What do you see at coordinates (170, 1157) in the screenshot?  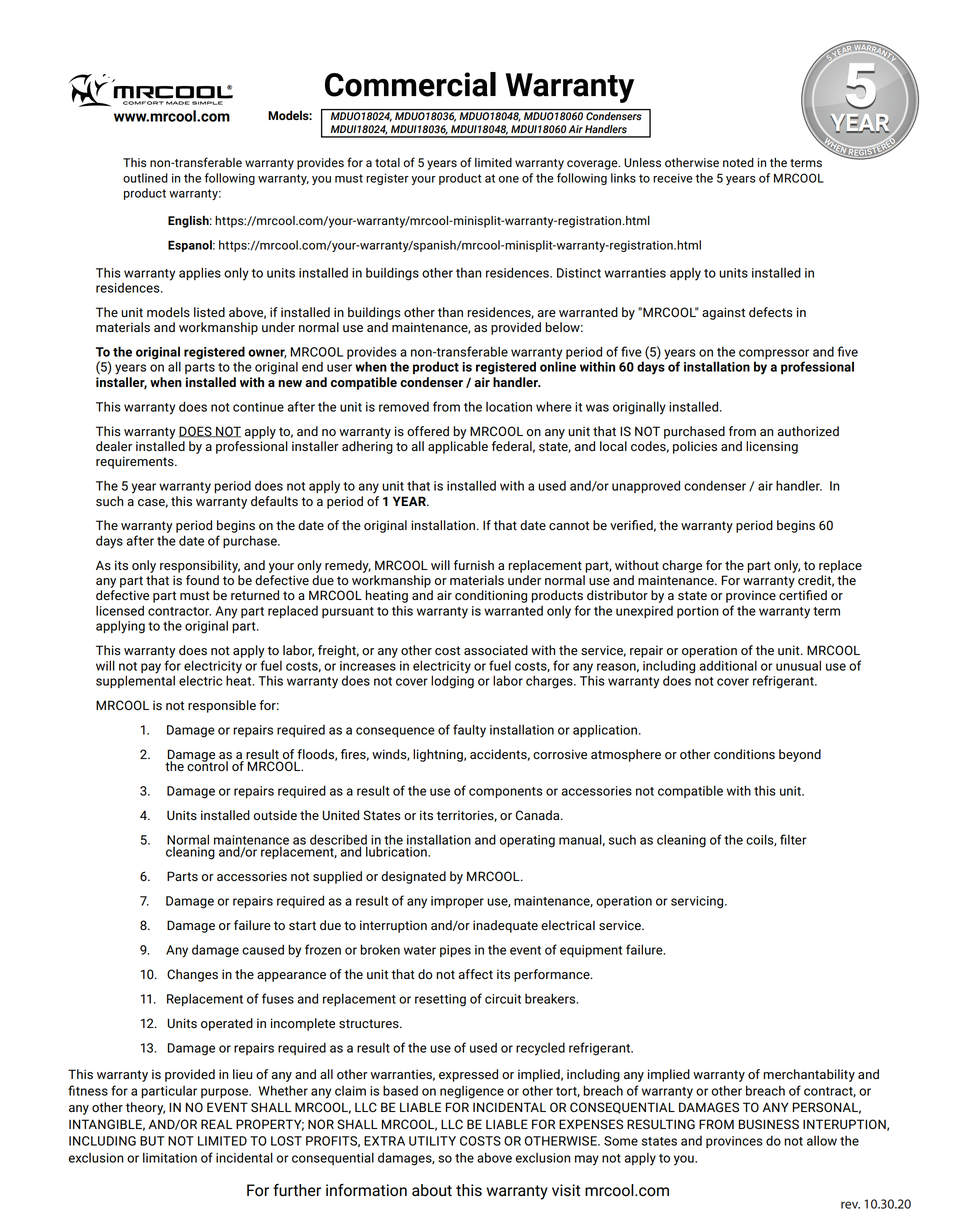 I see `limitation` at bounding box center [170, 1157].
